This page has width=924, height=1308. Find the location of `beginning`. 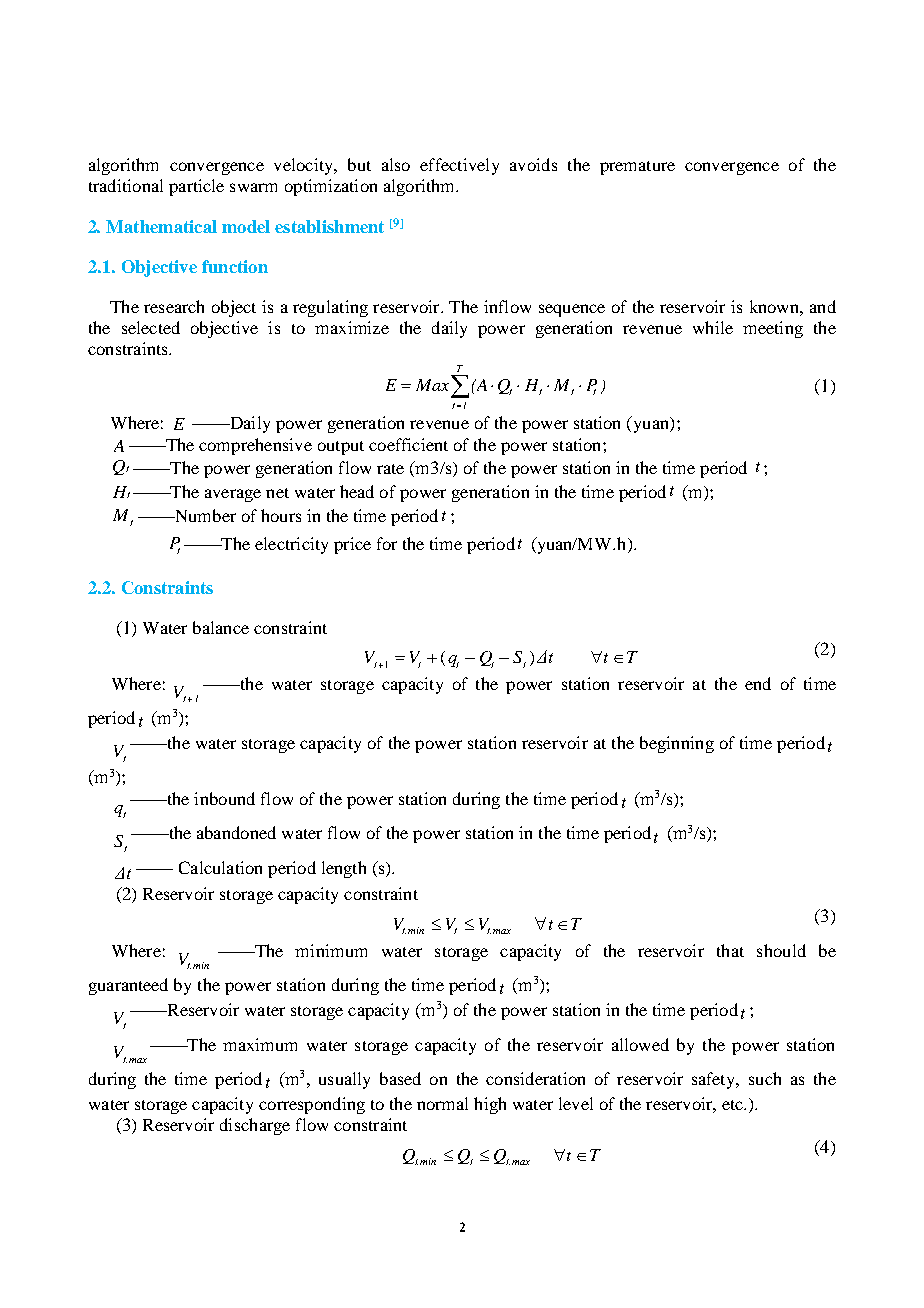

beginning is located at coordinates (677, 744).
